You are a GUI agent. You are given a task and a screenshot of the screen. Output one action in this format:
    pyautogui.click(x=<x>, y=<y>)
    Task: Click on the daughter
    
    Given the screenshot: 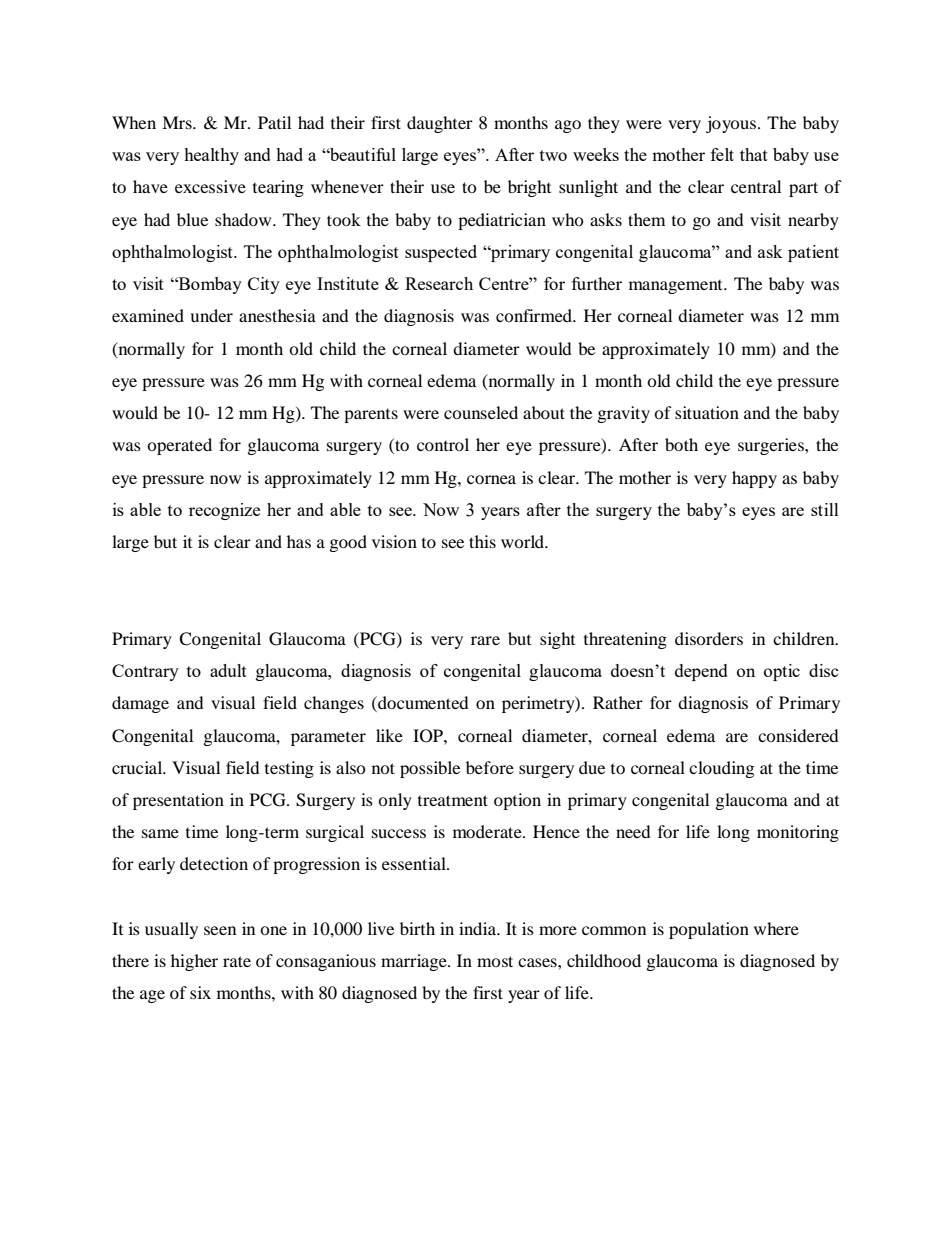 What is the action you would take?
    pyautogui.click(x=440, y=124)
